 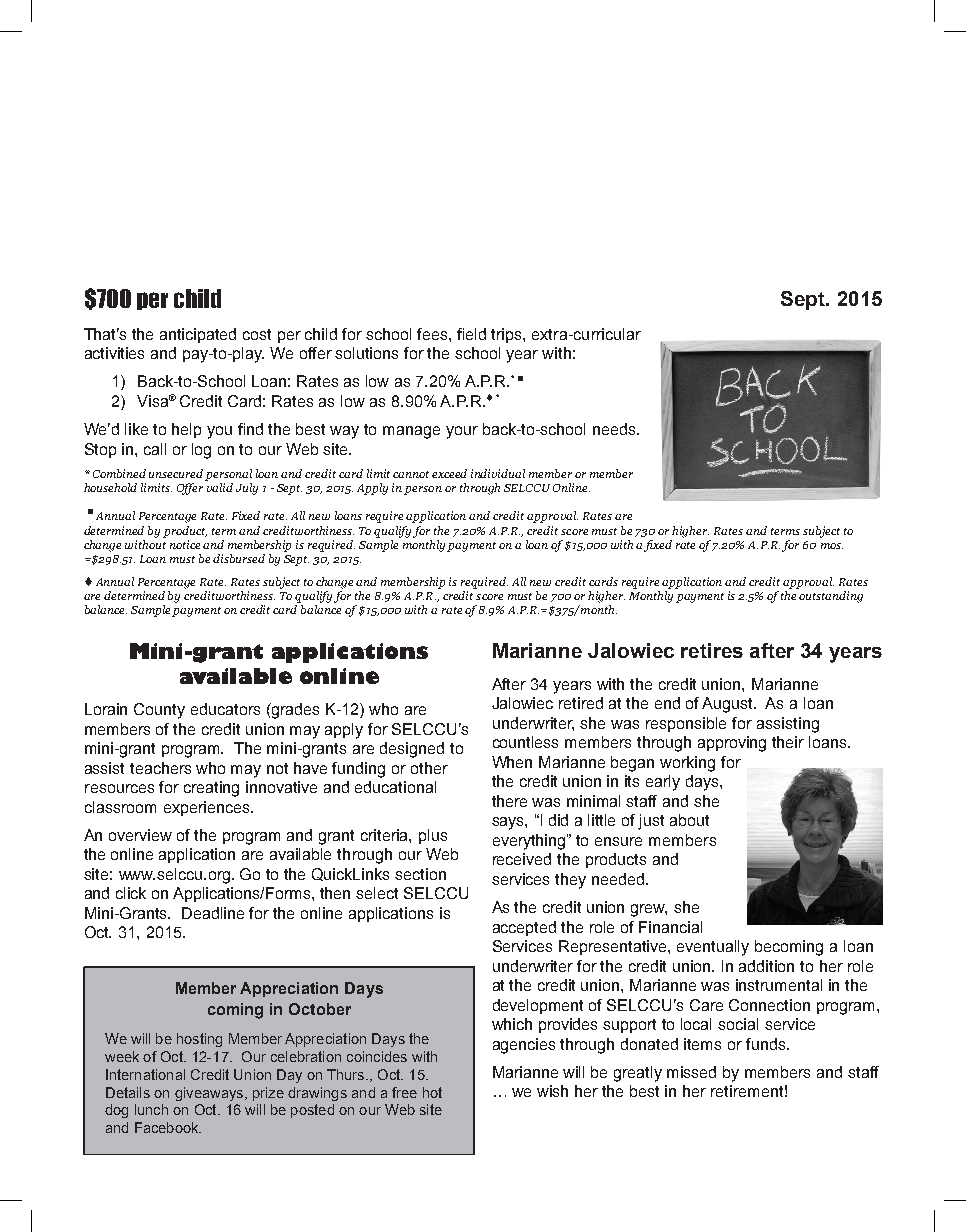 I want to click on exceed, so click(x=449, y=473).
